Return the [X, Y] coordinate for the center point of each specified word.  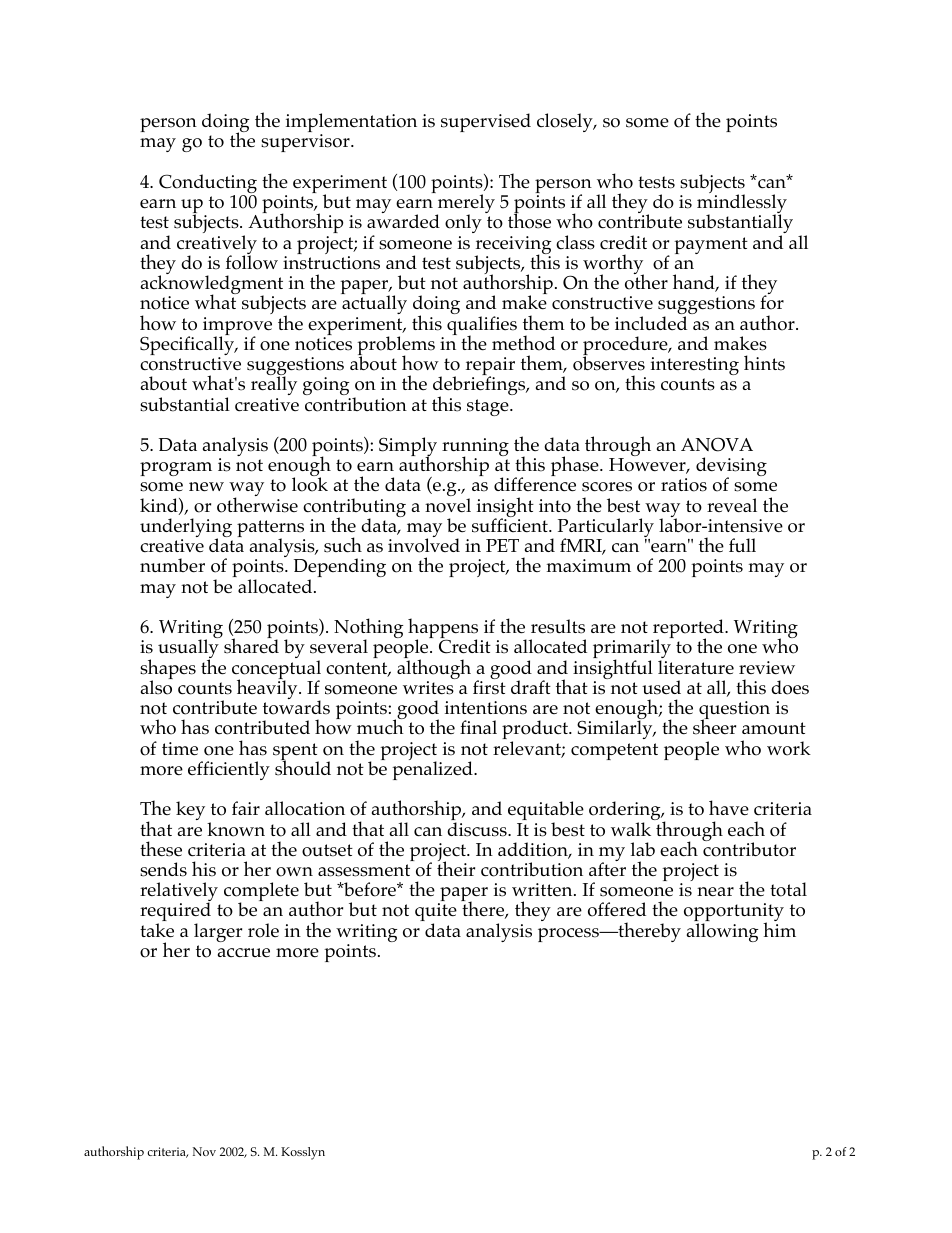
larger [218, 932]
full [742, 545]
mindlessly [742, 205]
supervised [486, 122]
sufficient [511, 524]
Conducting [208, 185]
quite [436, 914]
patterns [271, 530]
